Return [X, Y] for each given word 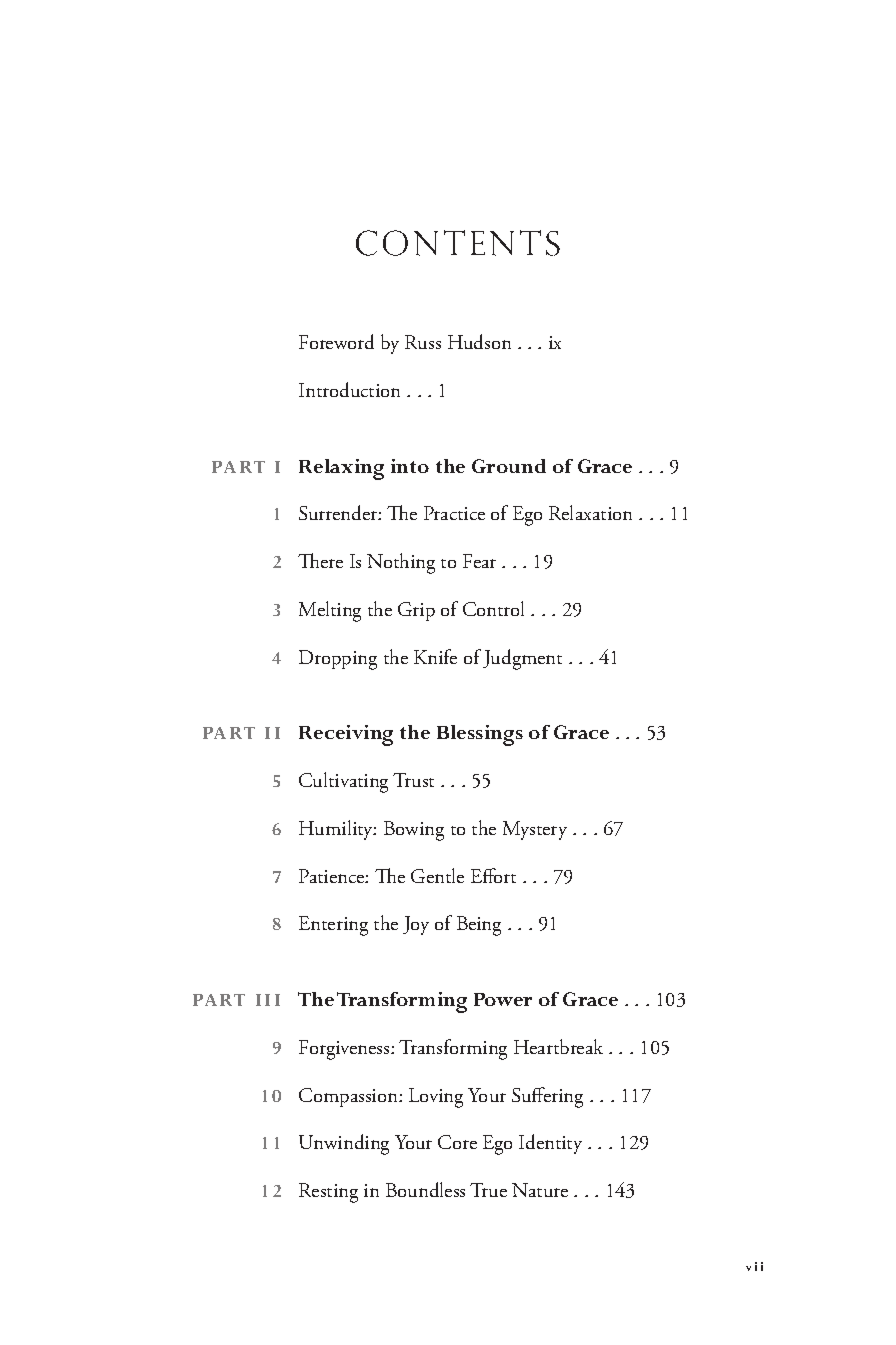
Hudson [479, 341]
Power [503, 999]
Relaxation [590, 512]
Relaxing [341, 469]
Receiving [346, 735]
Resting [328, 1193]
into [410, 466]
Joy [416, 925]
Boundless [425, 1189]
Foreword [336, 341]
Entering [333, 926]
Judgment [522, 659]
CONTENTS [458, 243]
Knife [435, 656]
